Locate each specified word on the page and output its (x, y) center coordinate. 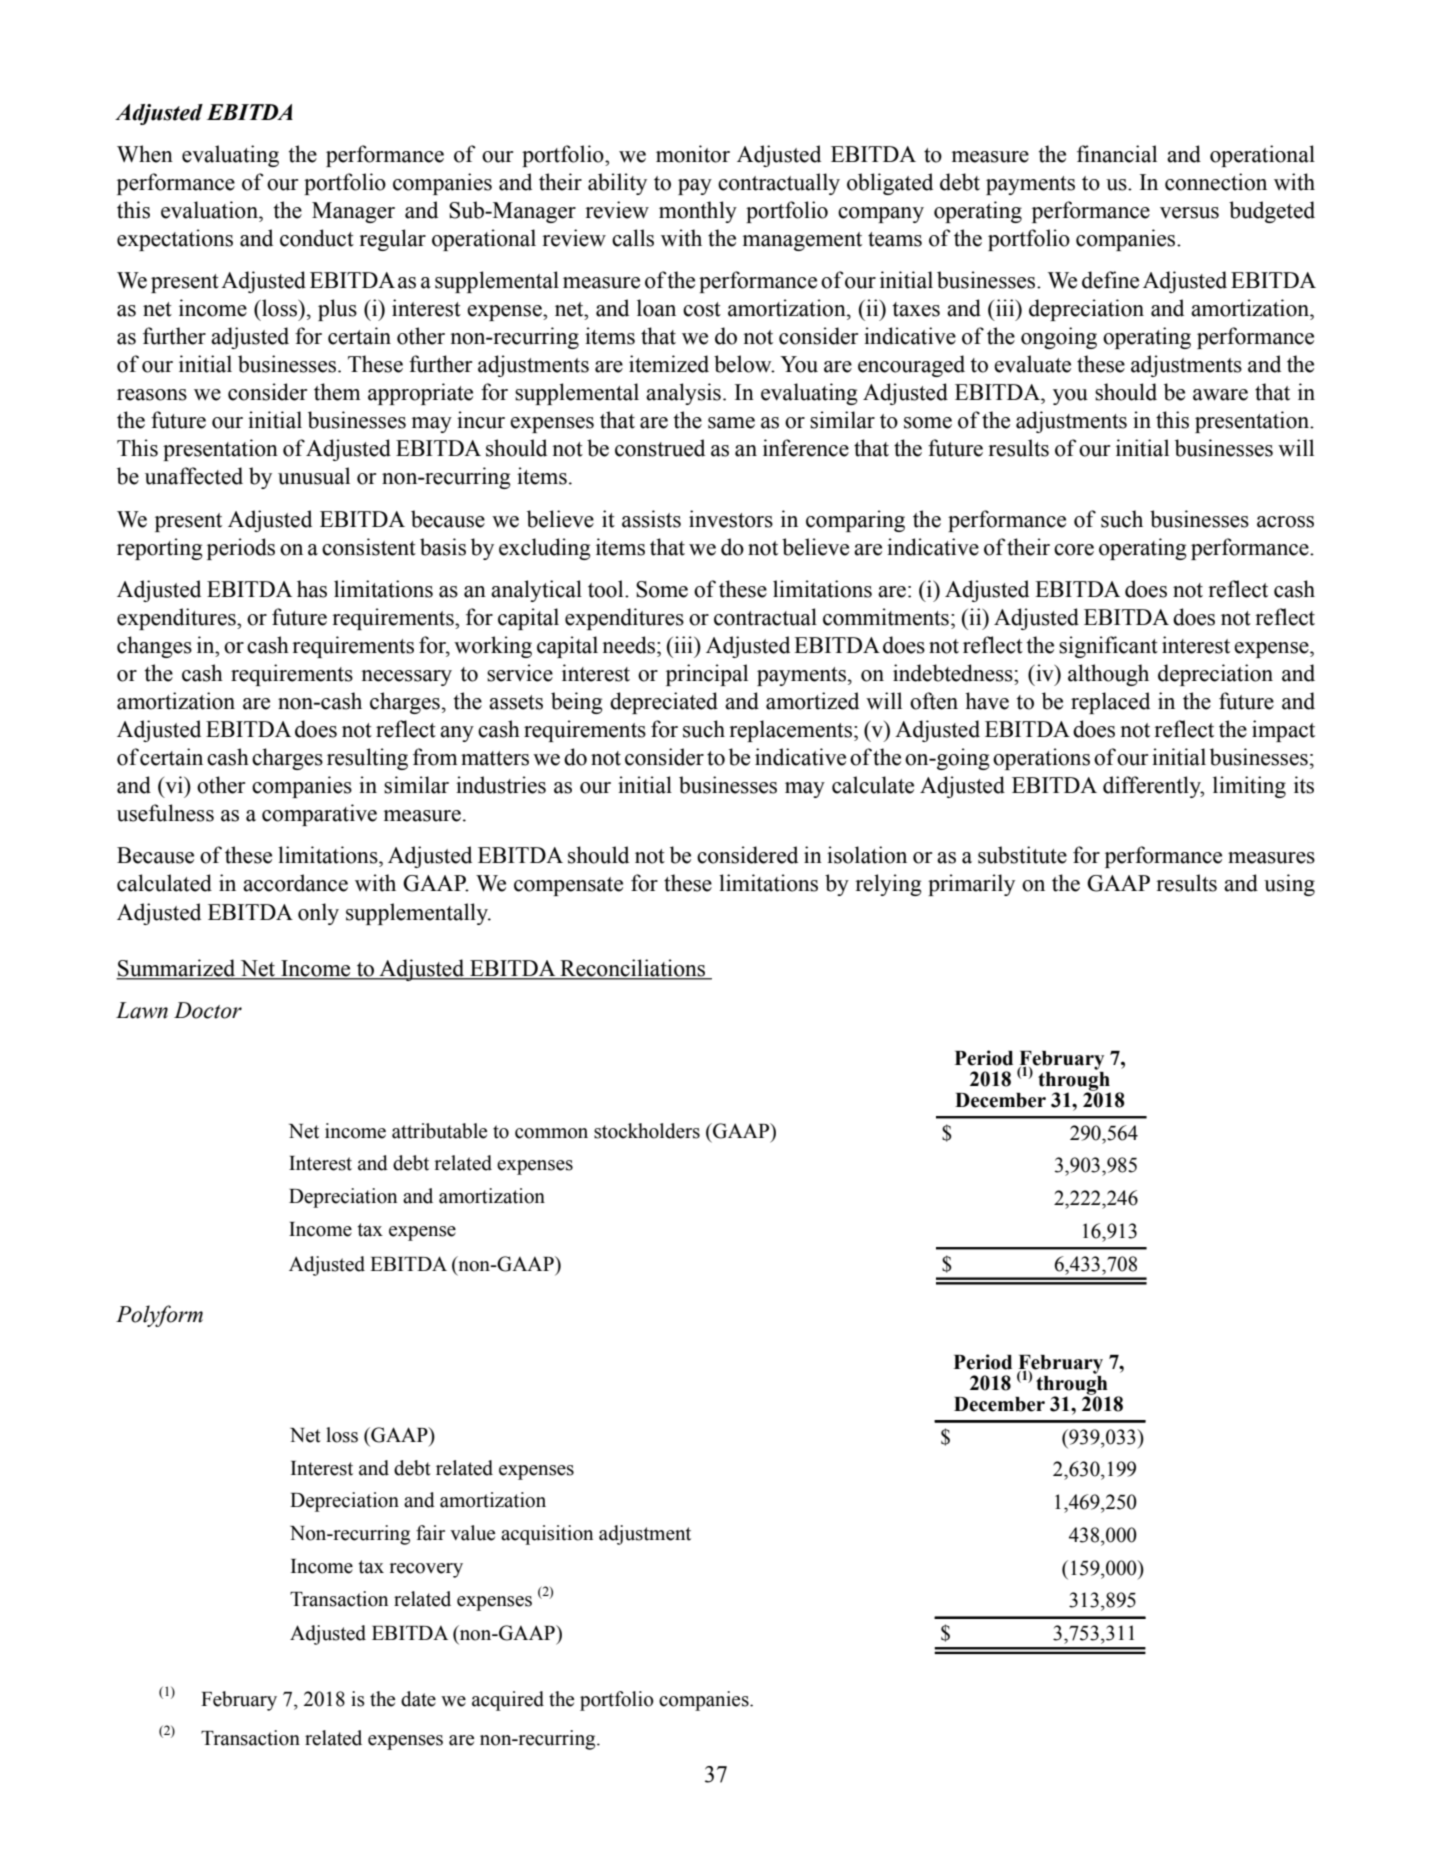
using (1289, 885)
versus (1189, 213)
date (418, 1699)
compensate (568, 886)
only (318, 914)
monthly (698, 212)
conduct (317, 238)
